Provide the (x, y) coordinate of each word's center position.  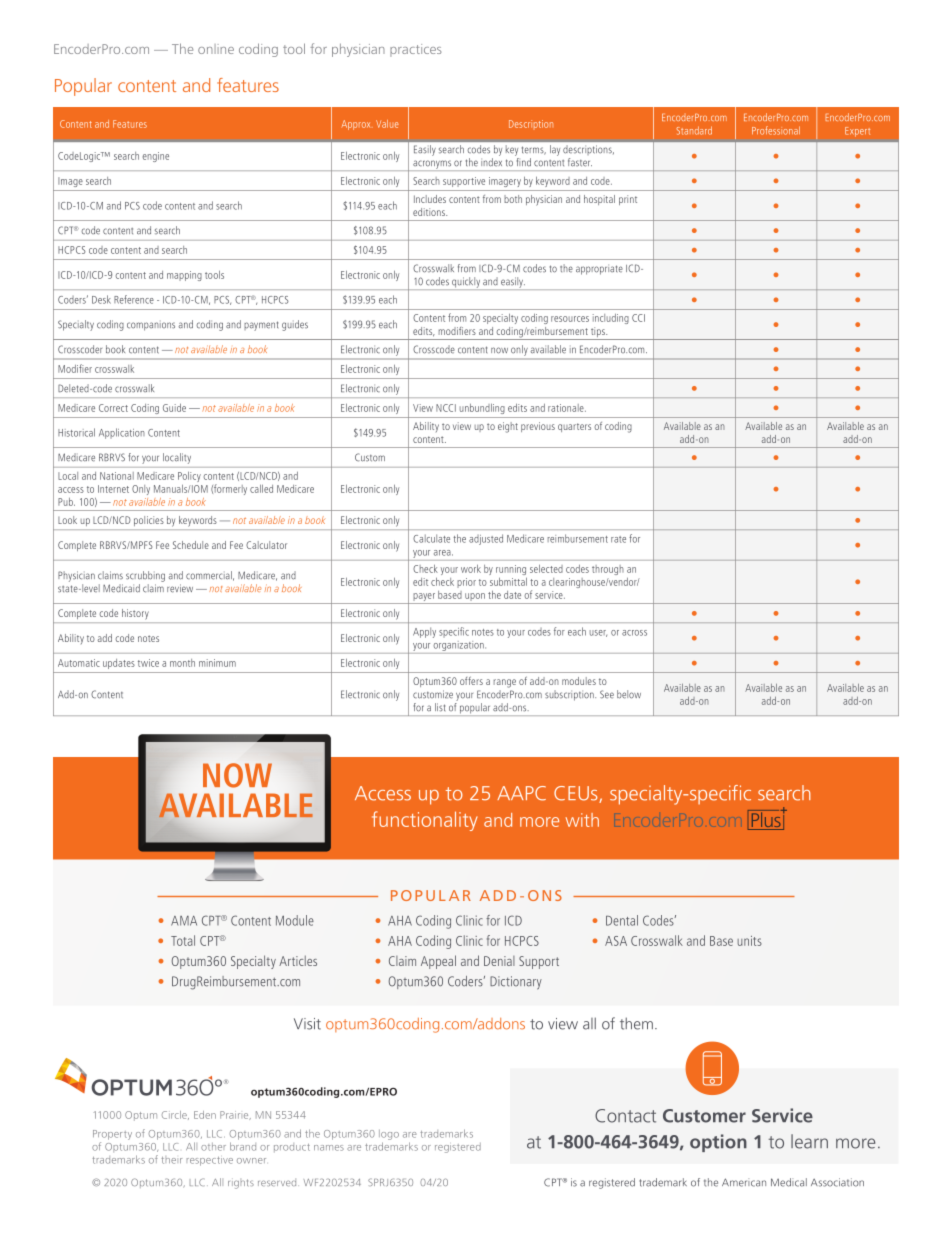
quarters (574, 427)
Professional (776, 130)
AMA (184, 921)
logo (389, 1135)
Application (122, 433)
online (216, 49)
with (582, 820)
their (171, 1160)
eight (508, 427)
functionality (425, 821)
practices (416, 50)
